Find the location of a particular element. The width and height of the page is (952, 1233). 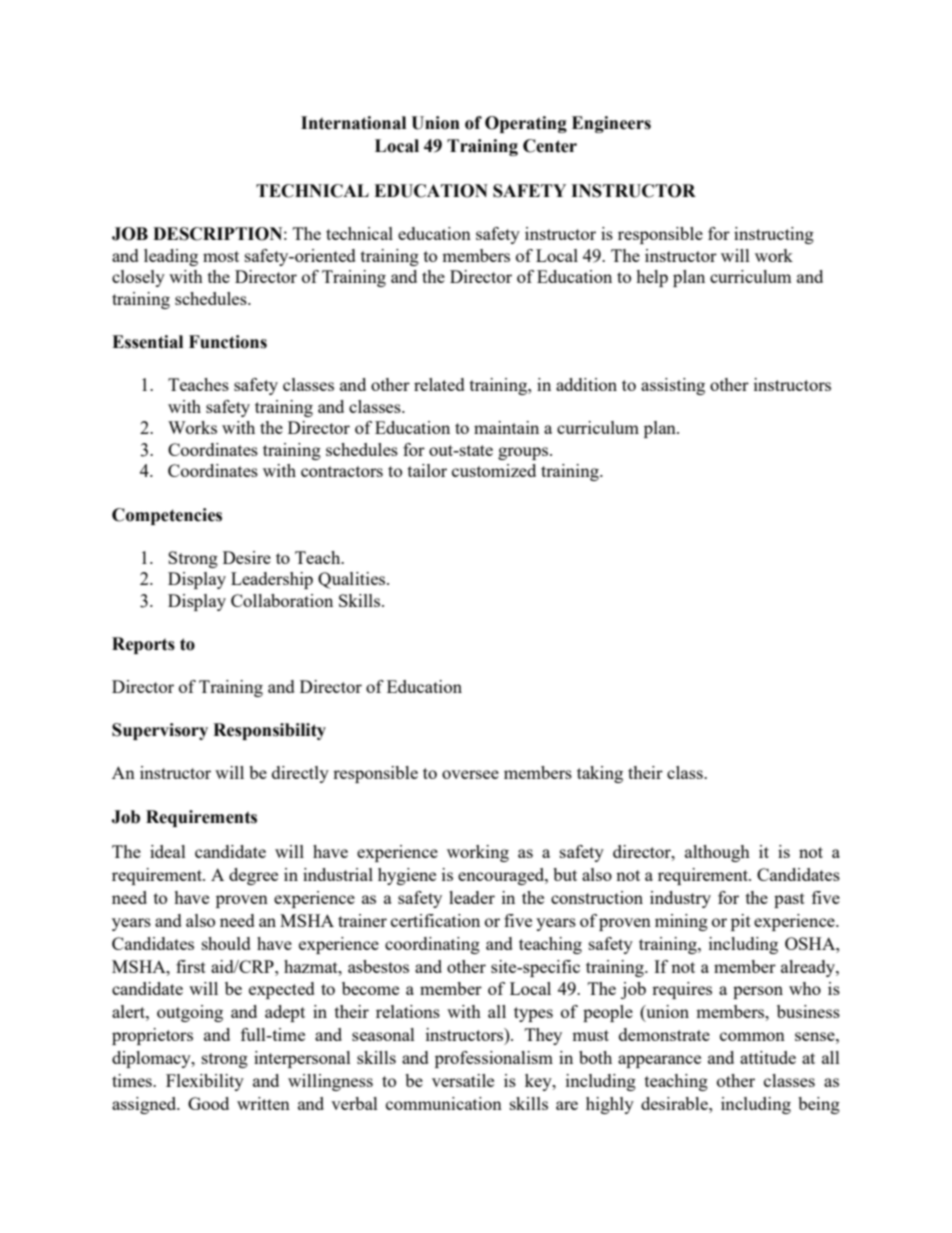

Operating is located at coordinates (526, 124).
